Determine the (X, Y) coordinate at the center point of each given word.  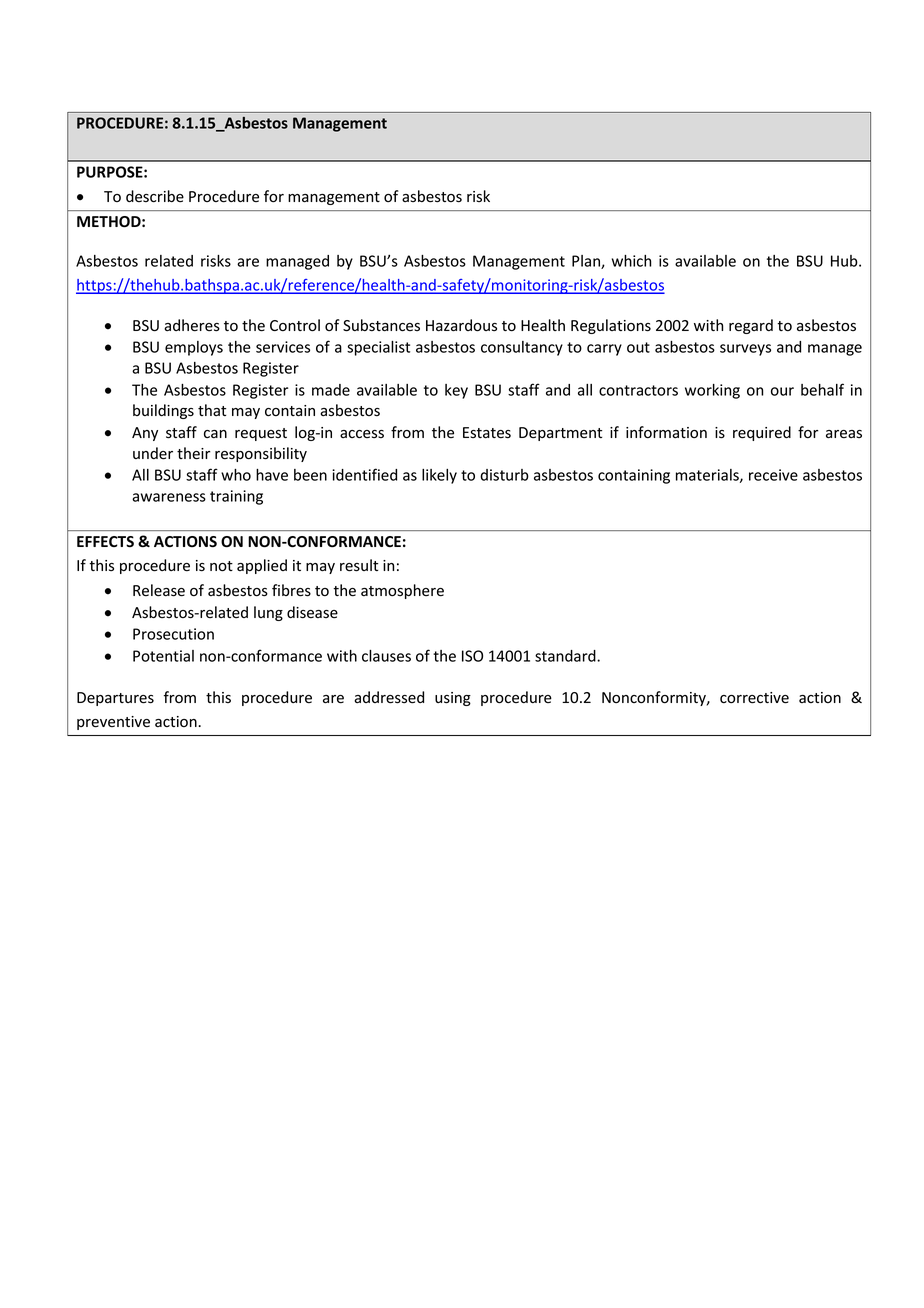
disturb (504, 475)
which (631, 261)
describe (155, 196)
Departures (115, 699)
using (453, 699)
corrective (754, 698)
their (193, 453)
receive (773, 475)
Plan (587, 262)
